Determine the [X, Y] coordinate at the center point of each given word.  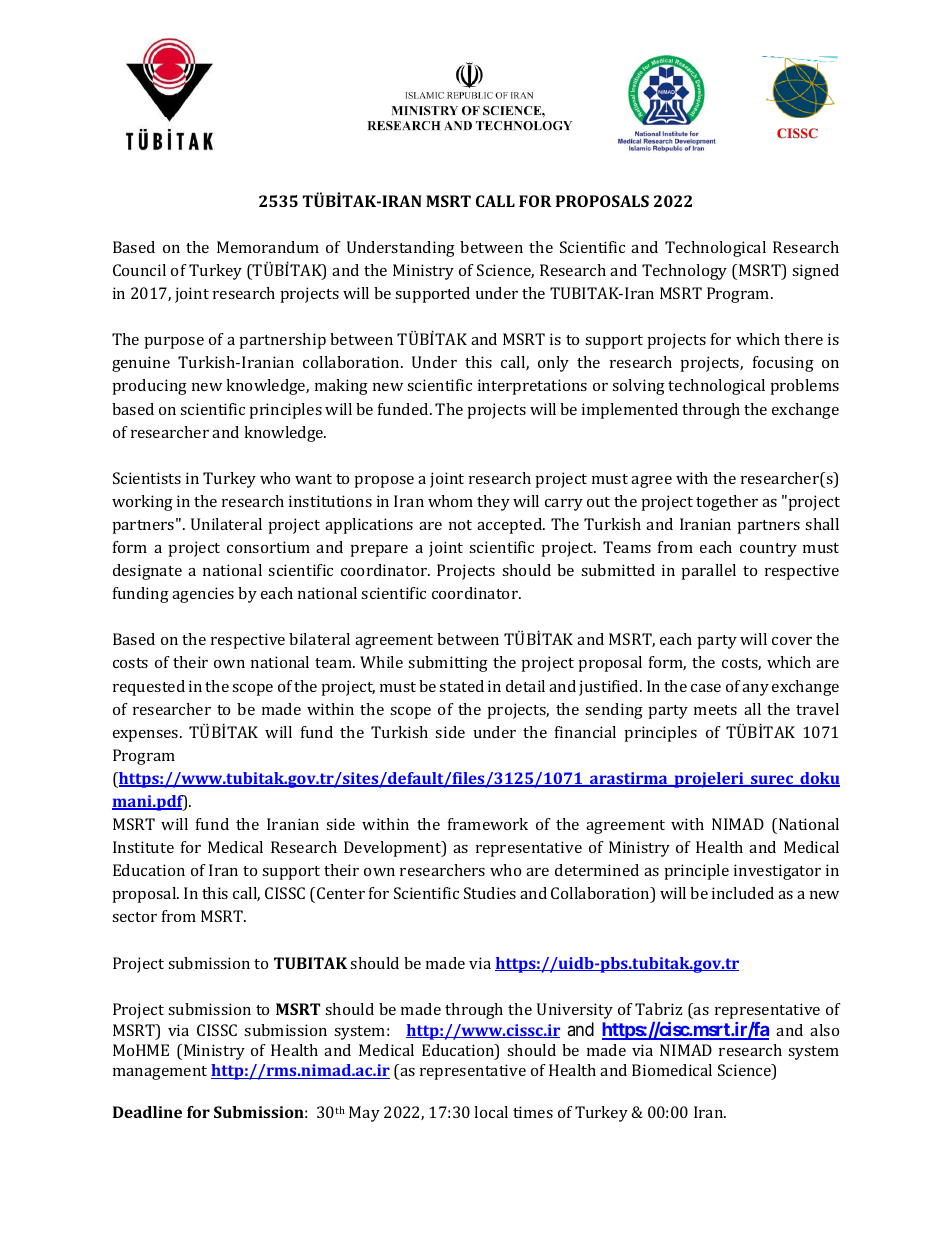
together [727, 503]
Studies [490, 893]
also [824, 1030]
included [743, 893]
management [160, 1073]
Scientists [147, 478]
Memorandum [268, 247]
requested [149, 688]
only [553, 364]
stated [461, 686]
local [491, 1112]
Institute [143, 847]
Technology [684, 272]
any [755, 690]
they [493, 503]
